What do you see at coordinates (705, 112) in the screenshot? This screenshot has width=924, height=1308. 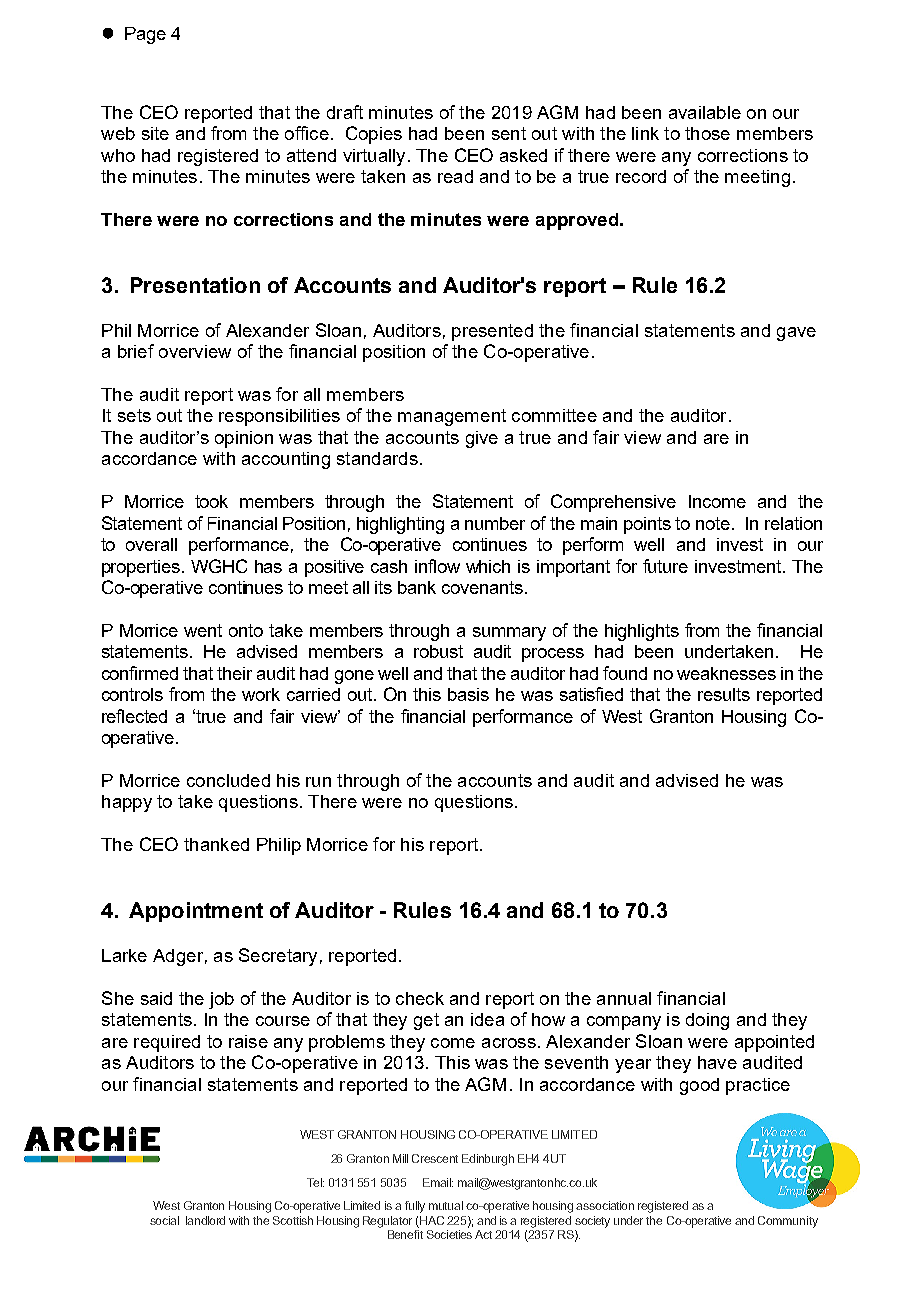 I see `available` at bounding box center [705, 112].
